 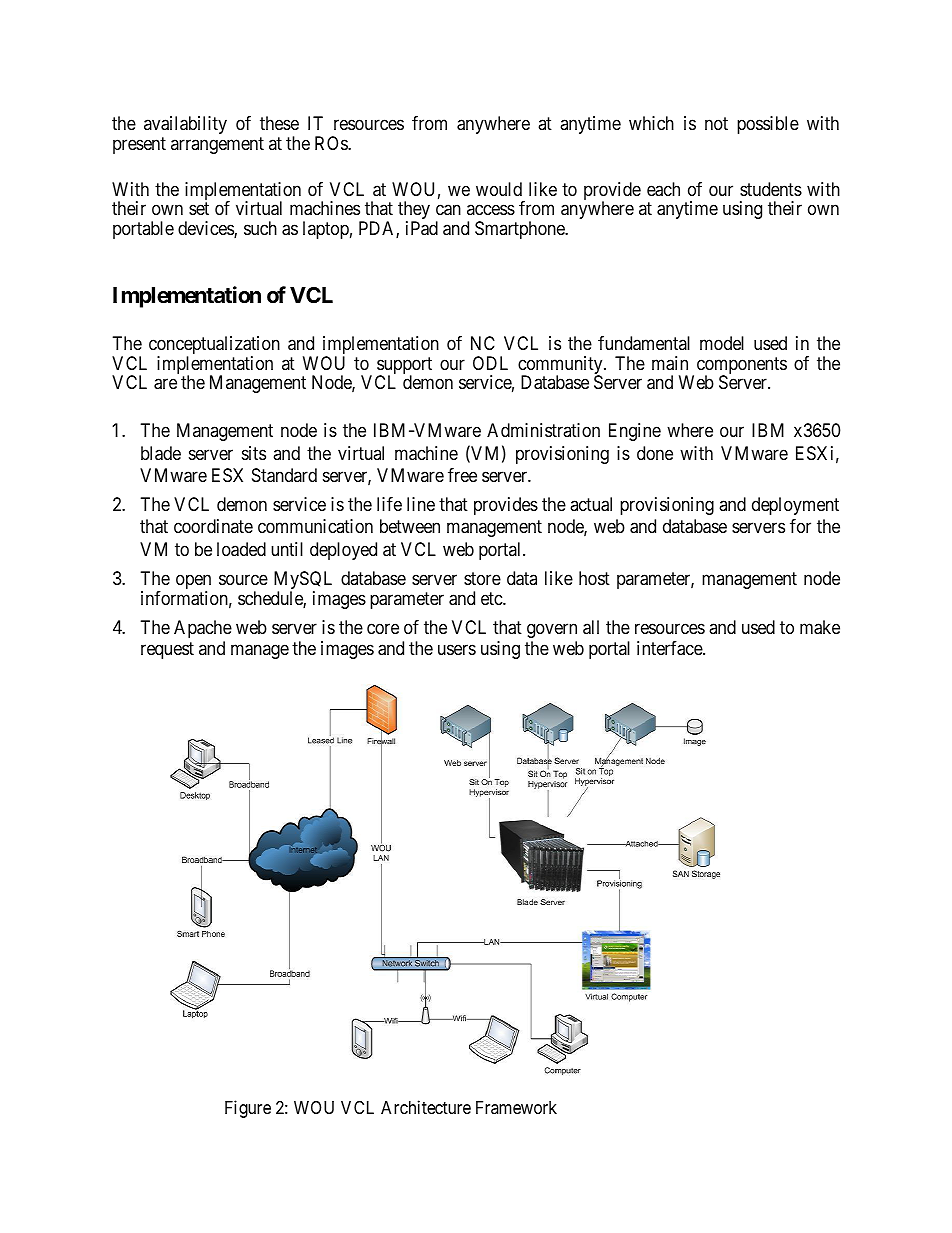 What do you see at coordinates (670, 648) in the screenshot?
I see `interface` at bounding box center [670, 648].
